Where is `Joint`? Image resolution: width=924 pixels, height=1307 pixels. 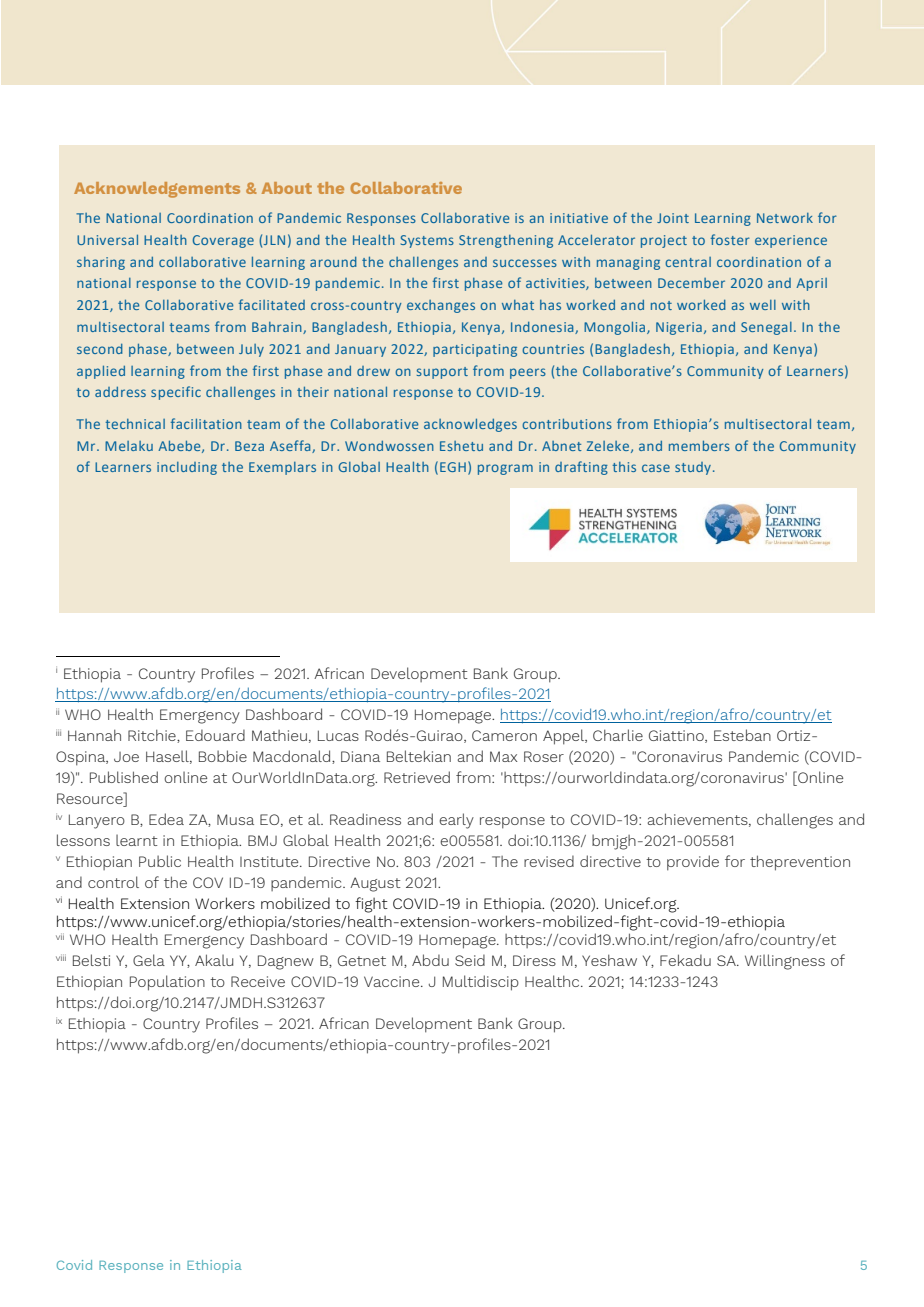
Joint is located at coordinates (673, 218).
